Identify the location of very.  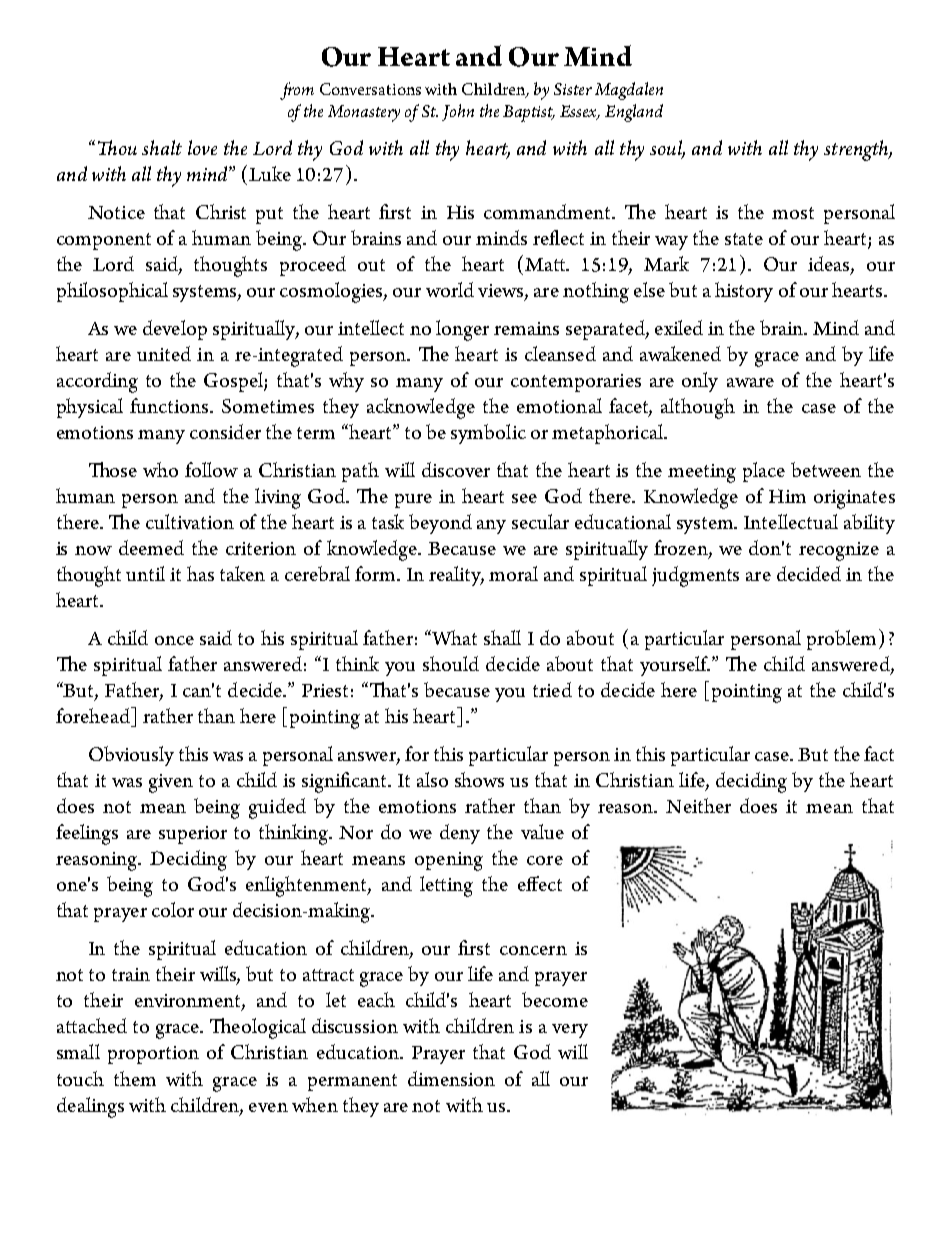
(570, 1031).
